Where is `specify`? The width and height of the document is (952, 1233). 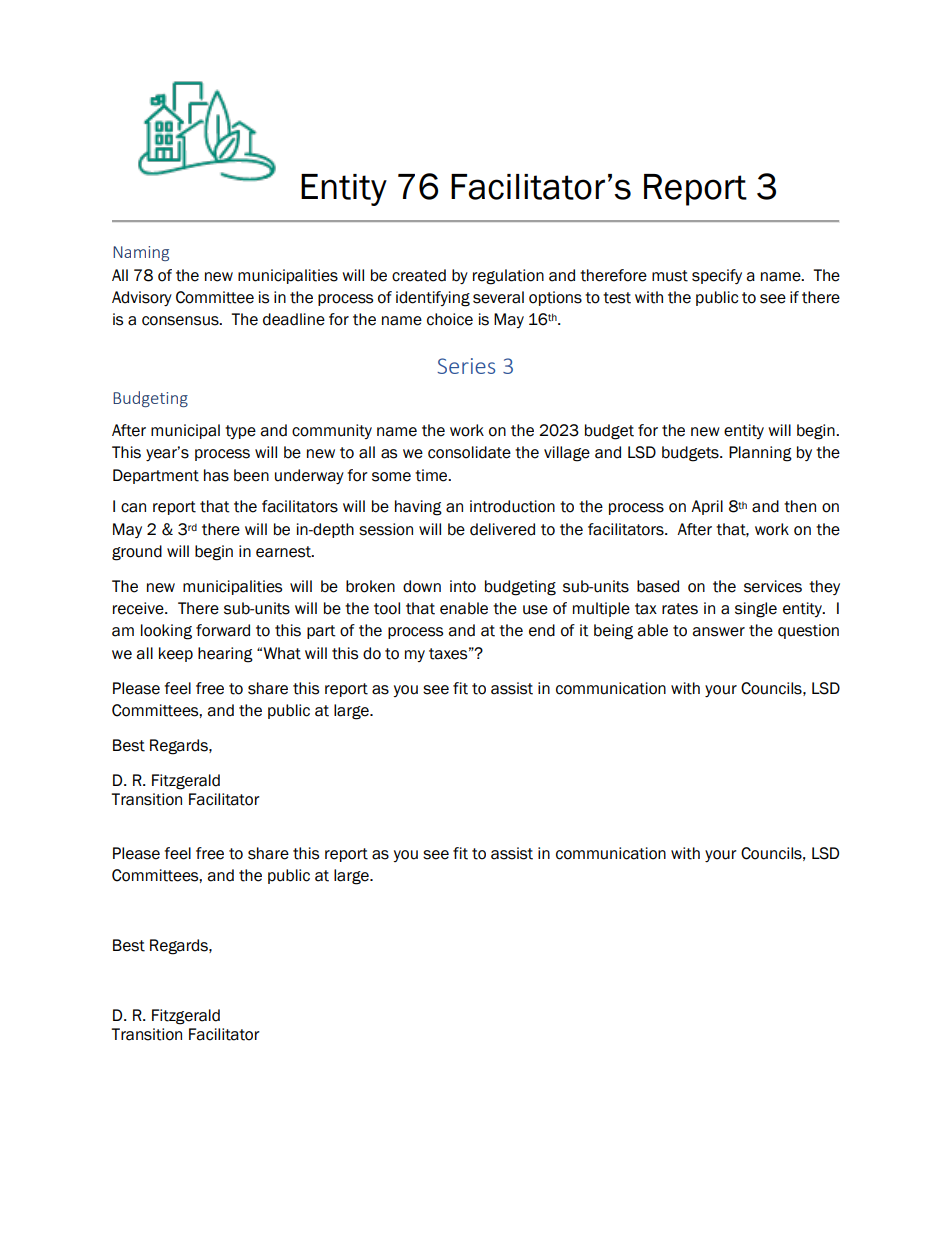 specify is located at coordinates (717, 276).
